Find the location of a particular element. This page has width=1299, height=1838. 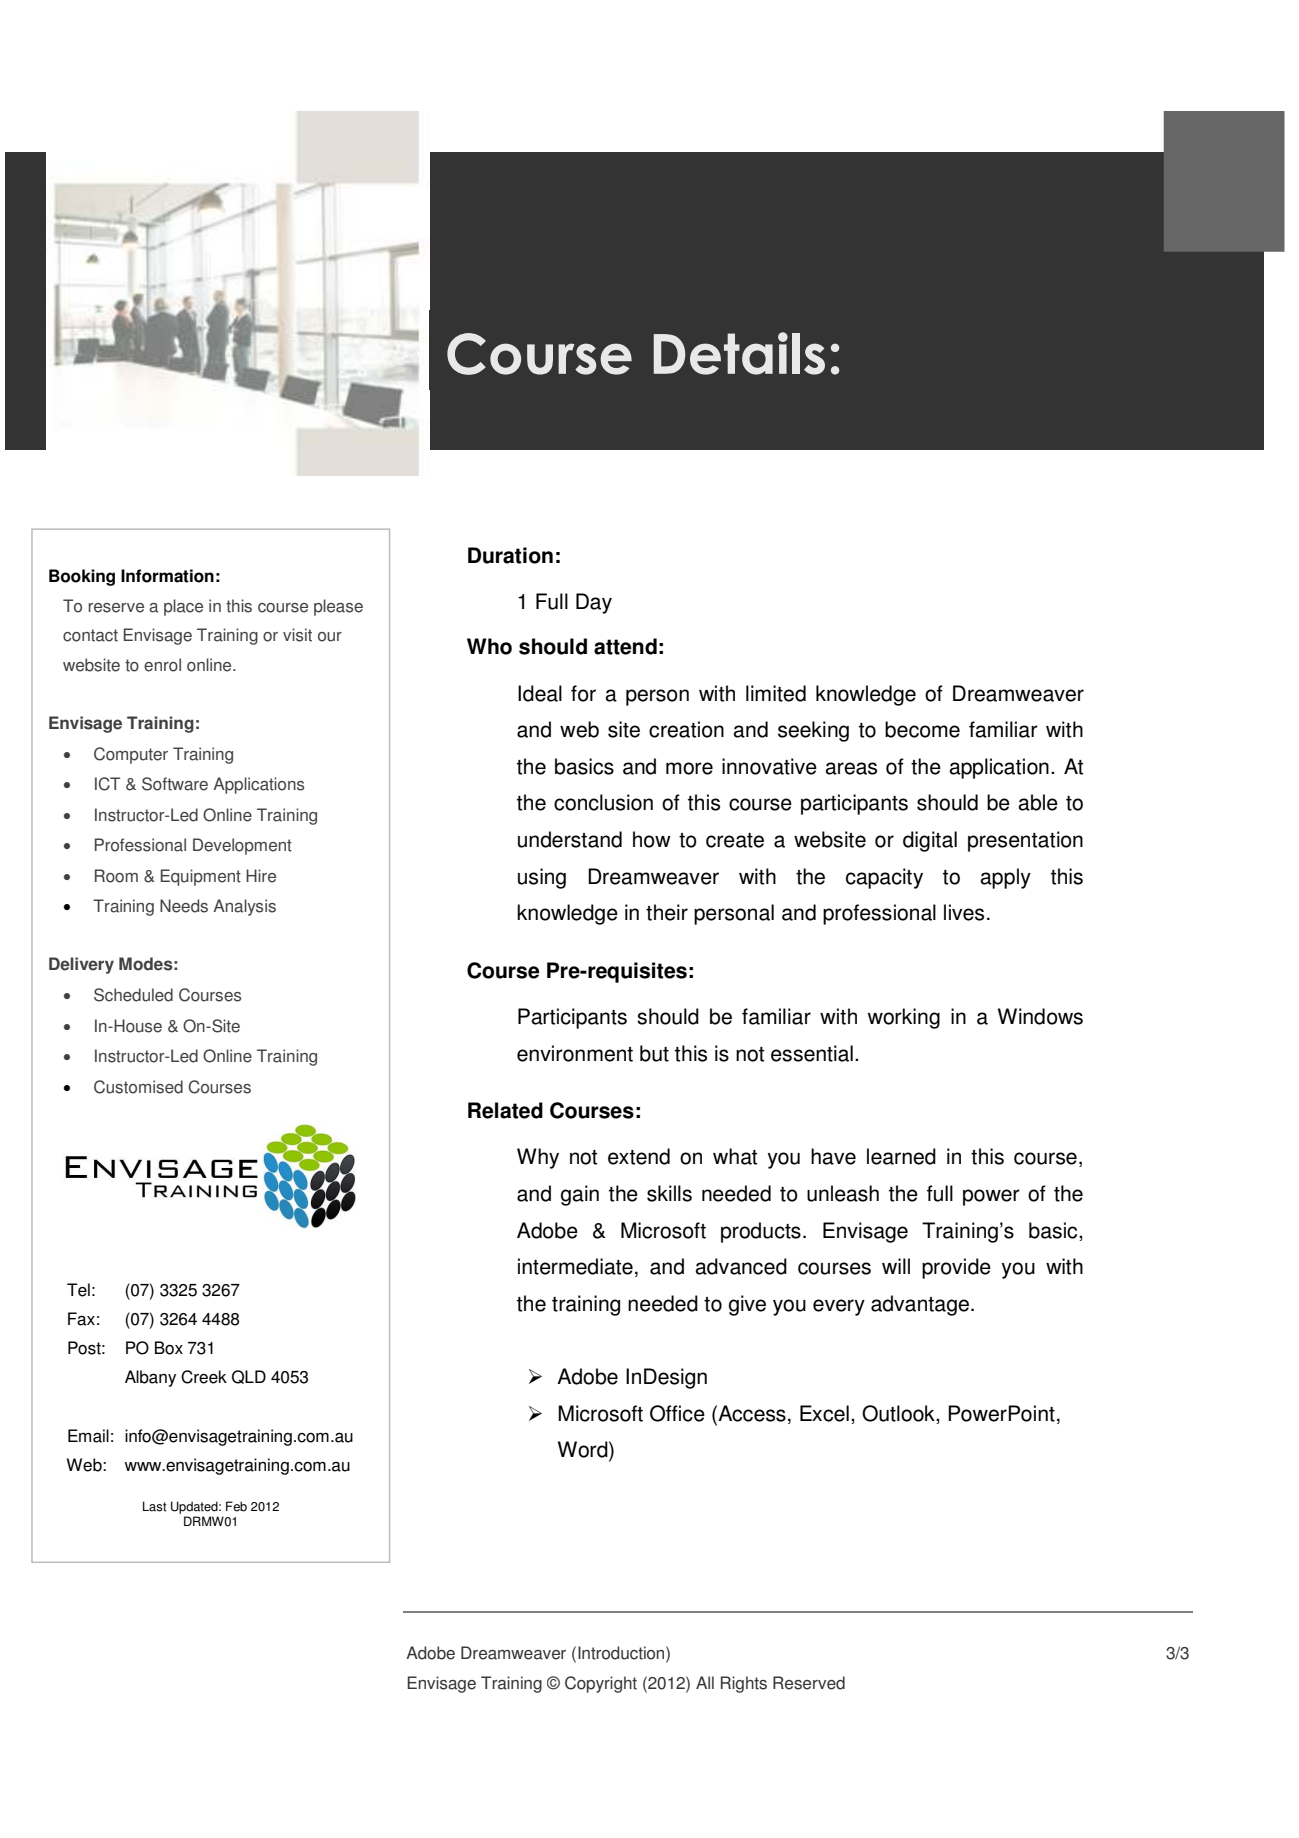

Booking is located at coordinates (82, 577).
